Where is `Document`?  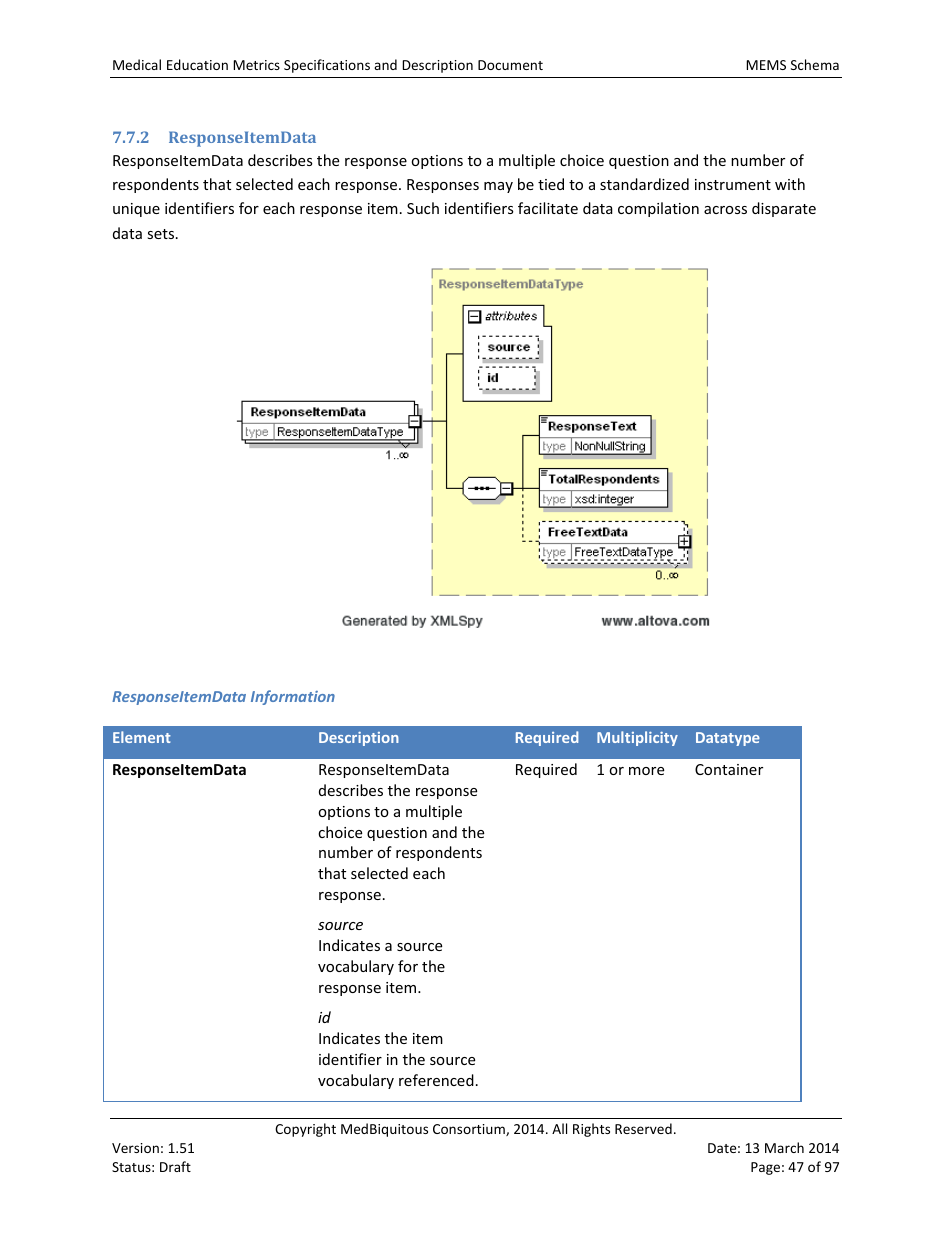 Document is located at coordinates (510, 65).
